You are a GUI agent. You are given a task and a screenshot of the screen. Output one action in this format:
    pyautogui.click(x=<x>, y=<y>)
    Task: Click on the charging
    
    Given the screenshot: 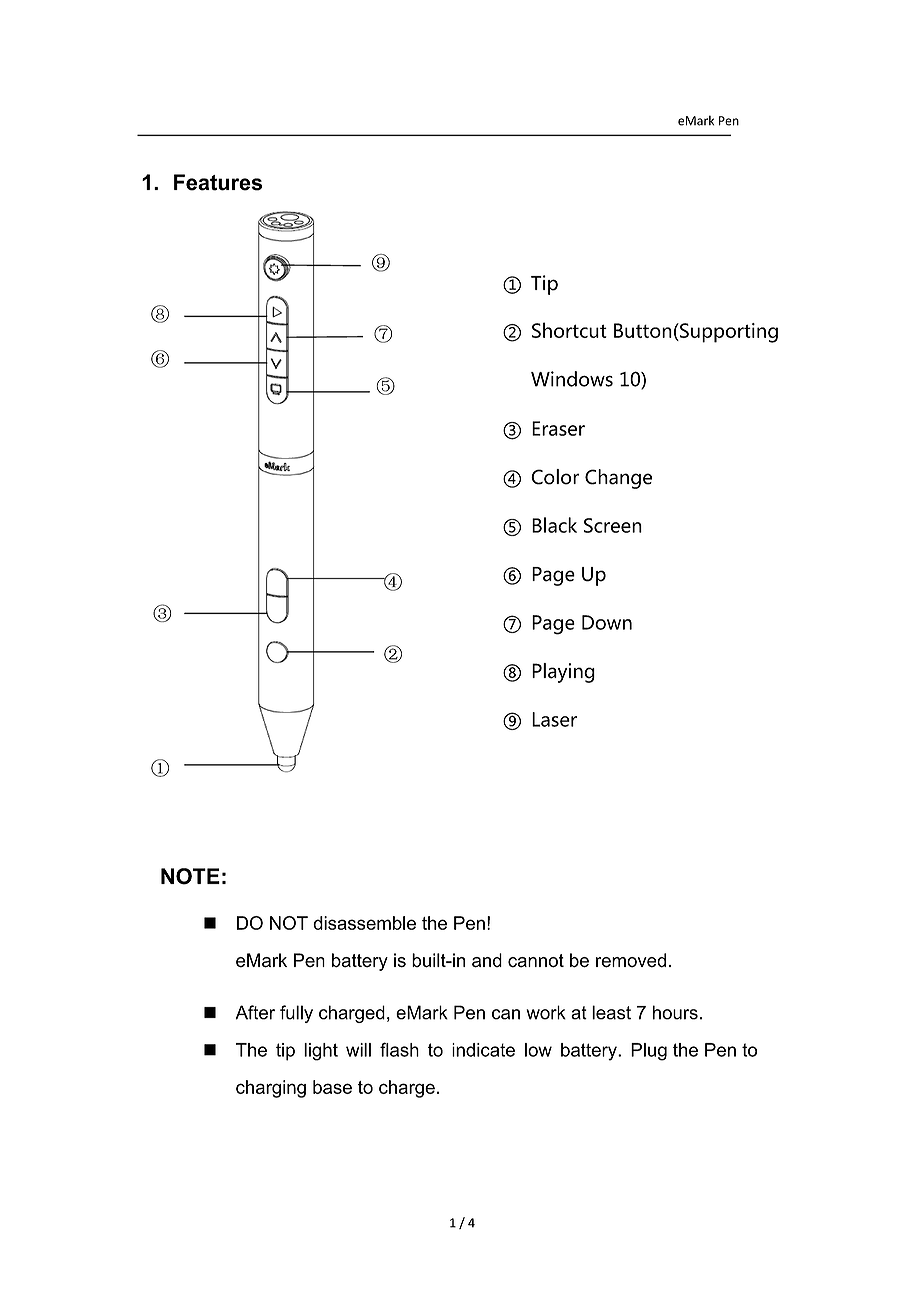 What is the action you would take?
    pyautogui.click(x=271, y=1089)
